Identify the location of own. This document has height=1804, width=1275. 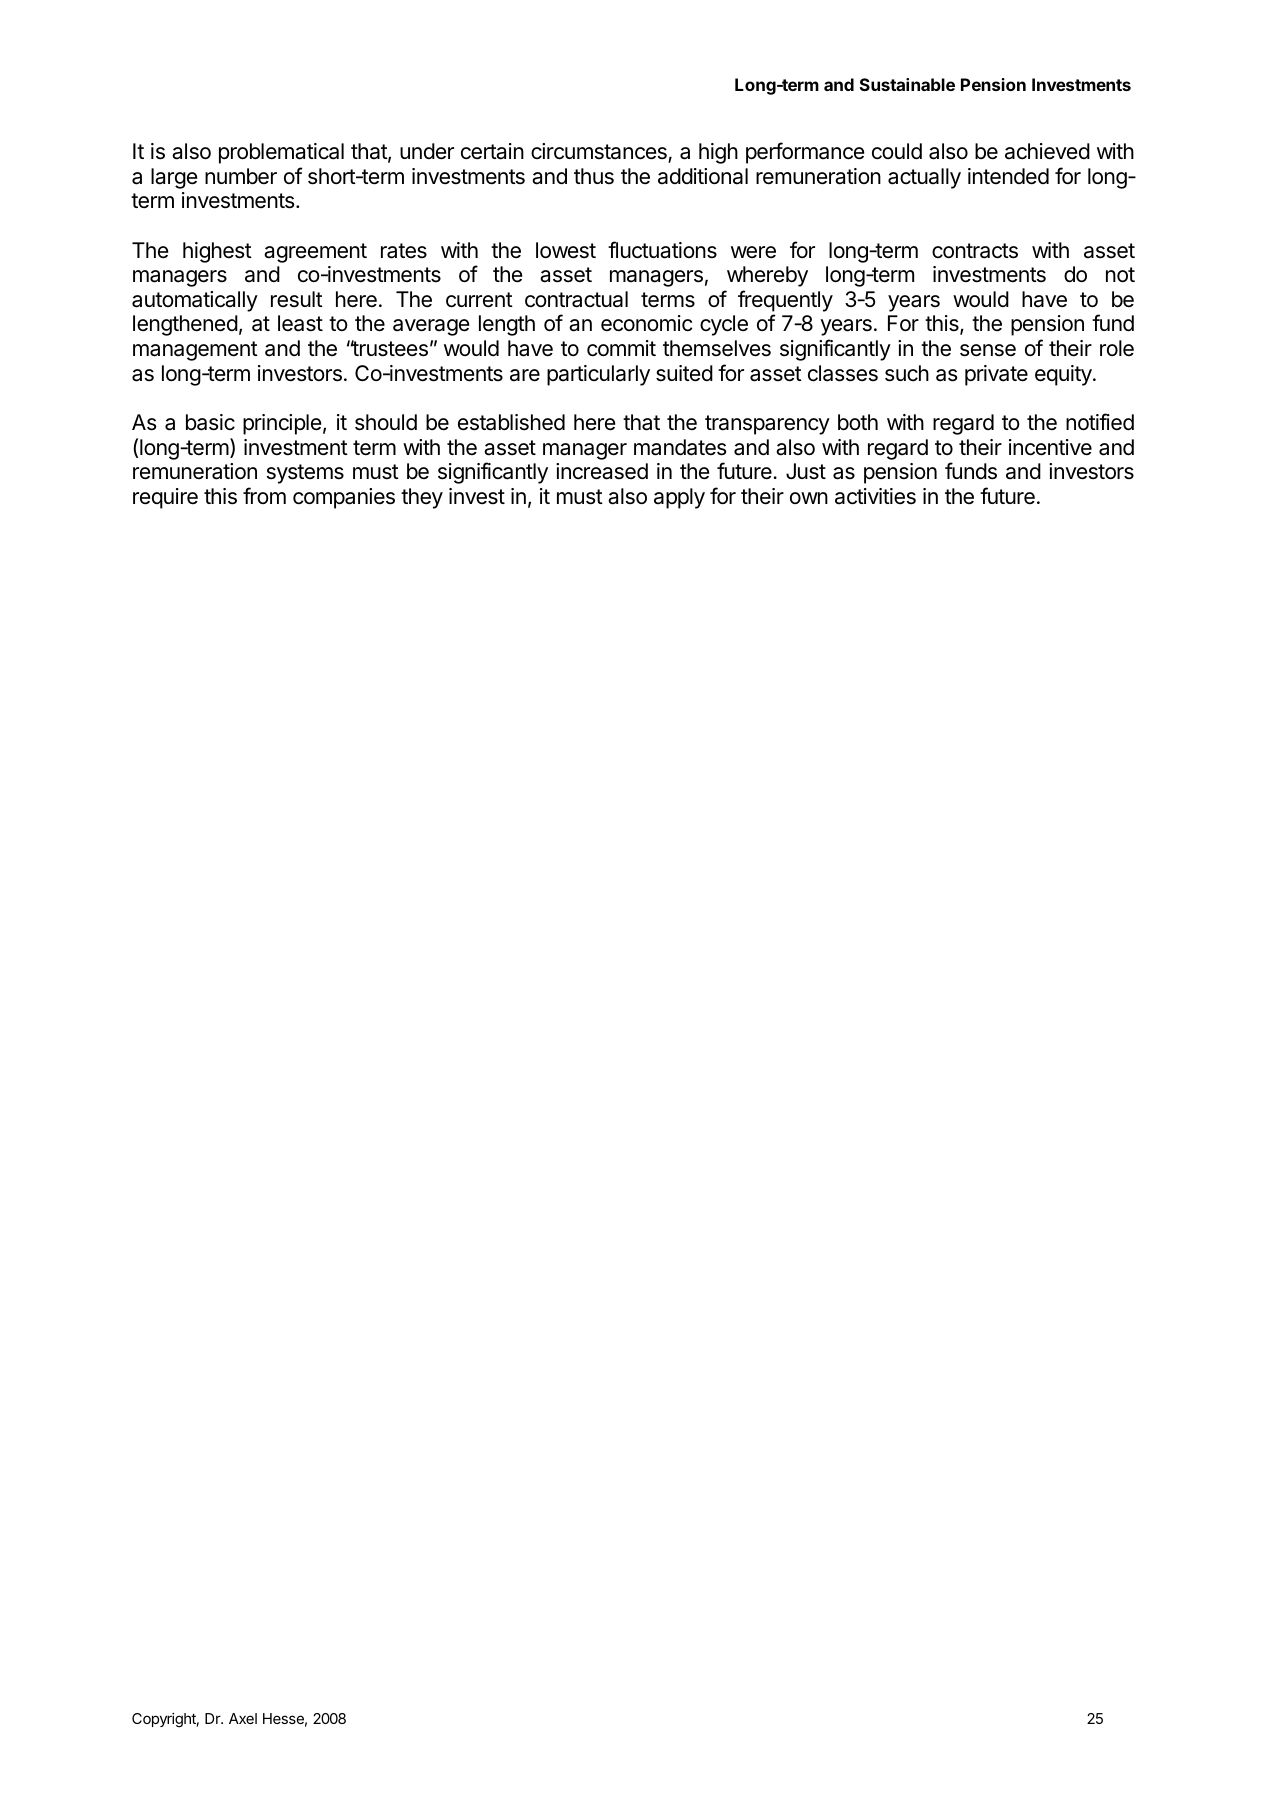
(809, 498).
